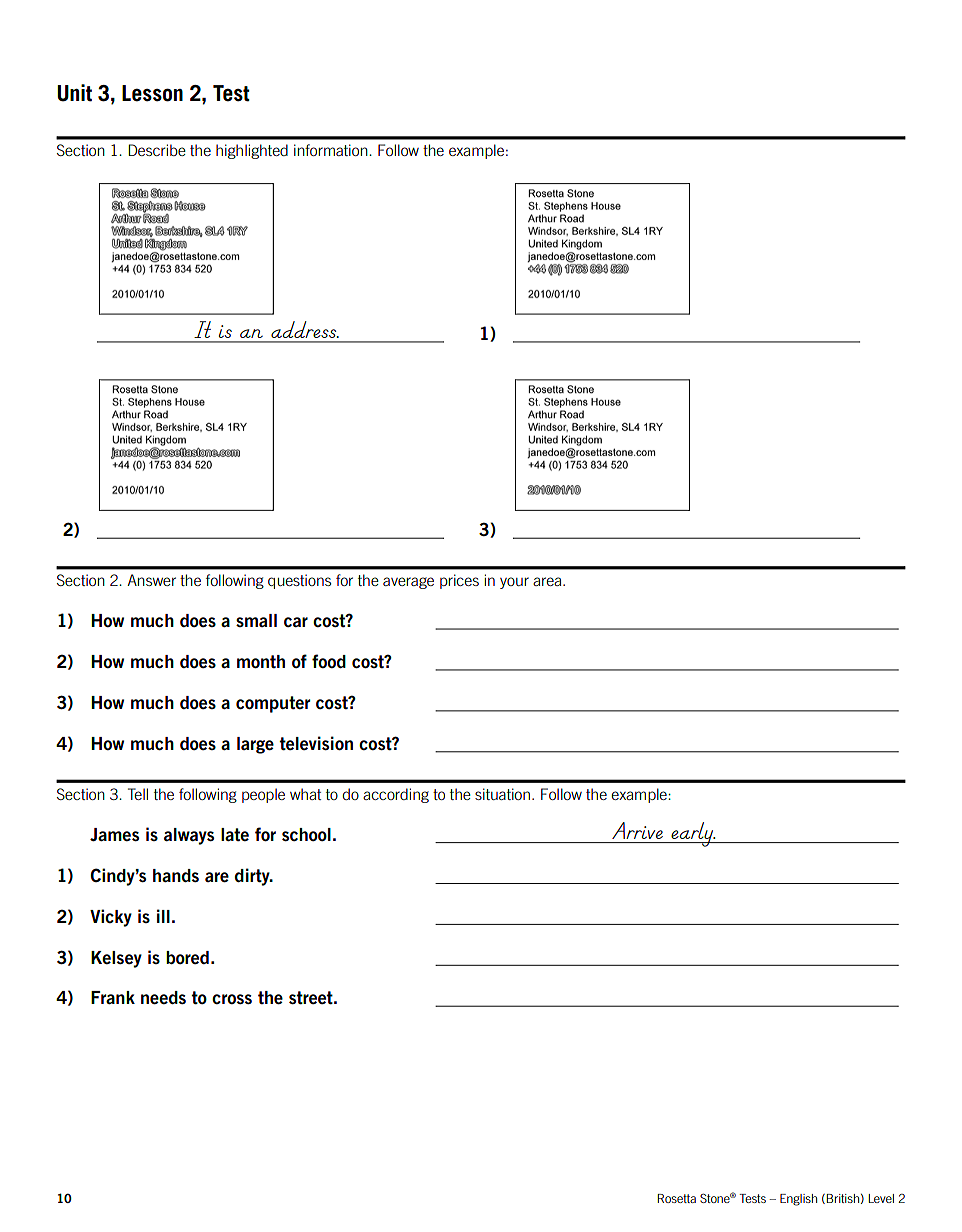 This document has height=1232, width=962. I want to click on Describe, so click(157, 150).
